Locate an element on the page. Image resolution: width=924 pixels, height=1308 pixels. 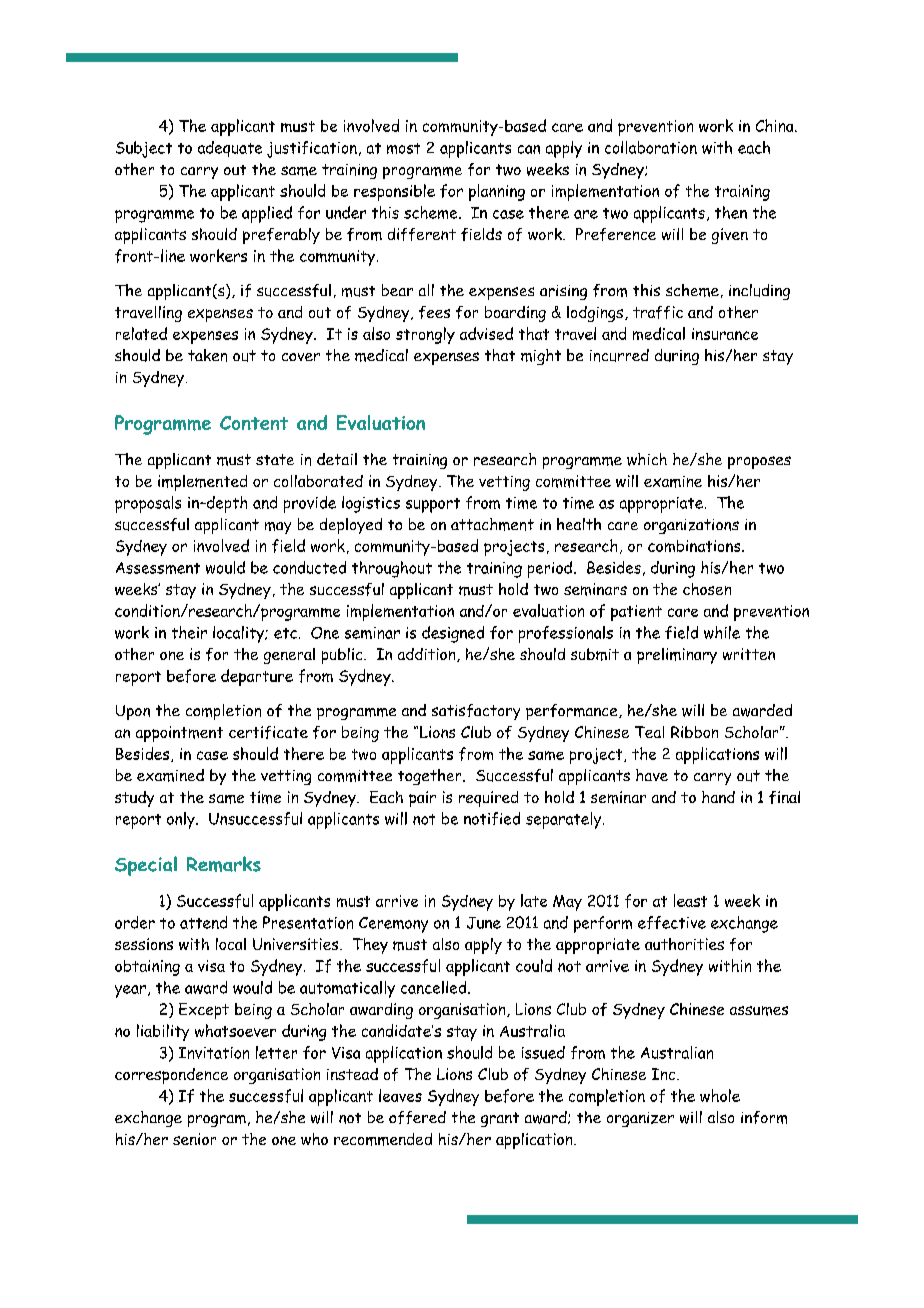
adequate is located at coordinates (230, 149).
